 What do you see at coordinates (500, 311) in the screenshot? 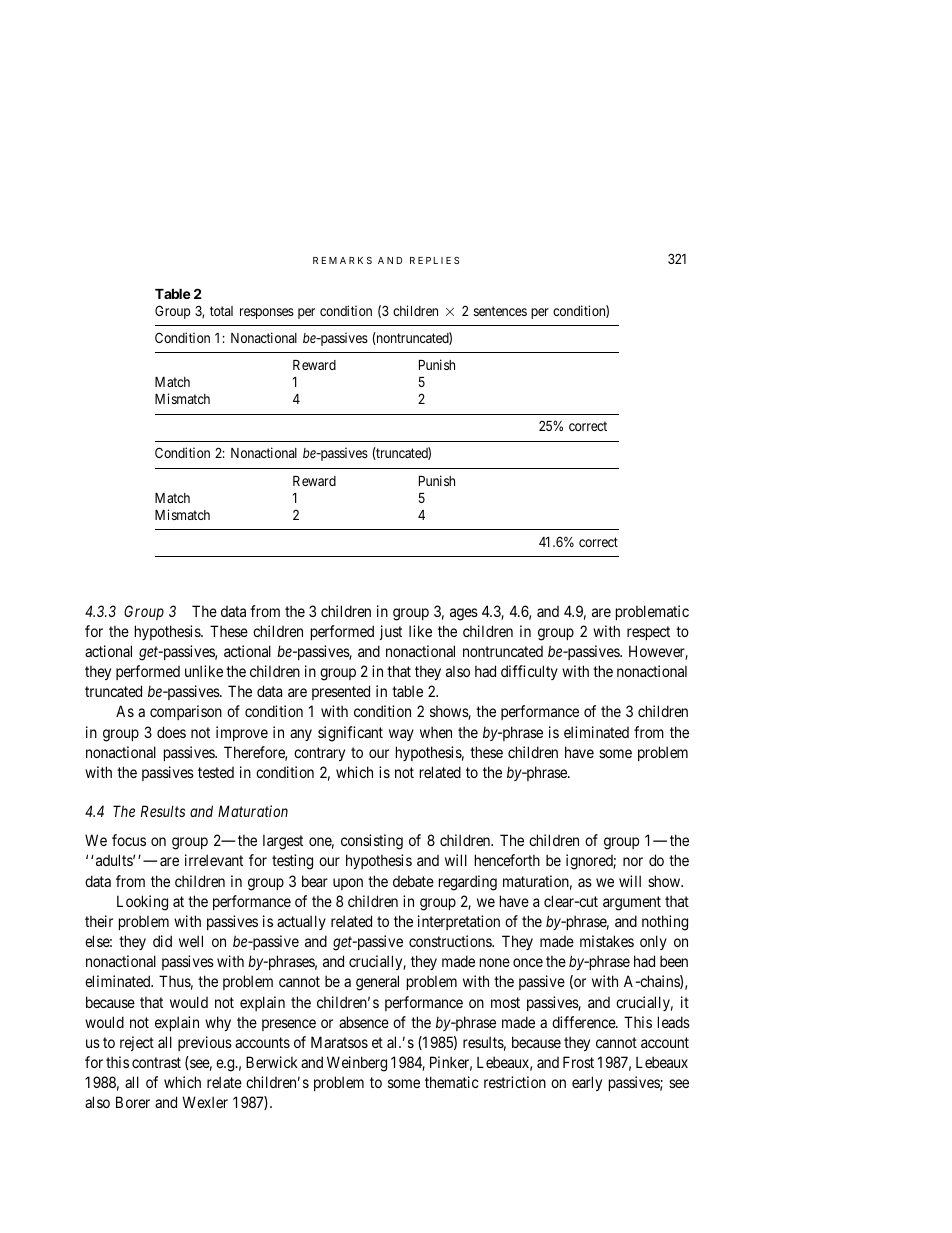
I see `sentences` at bounding box center [500, 311].
